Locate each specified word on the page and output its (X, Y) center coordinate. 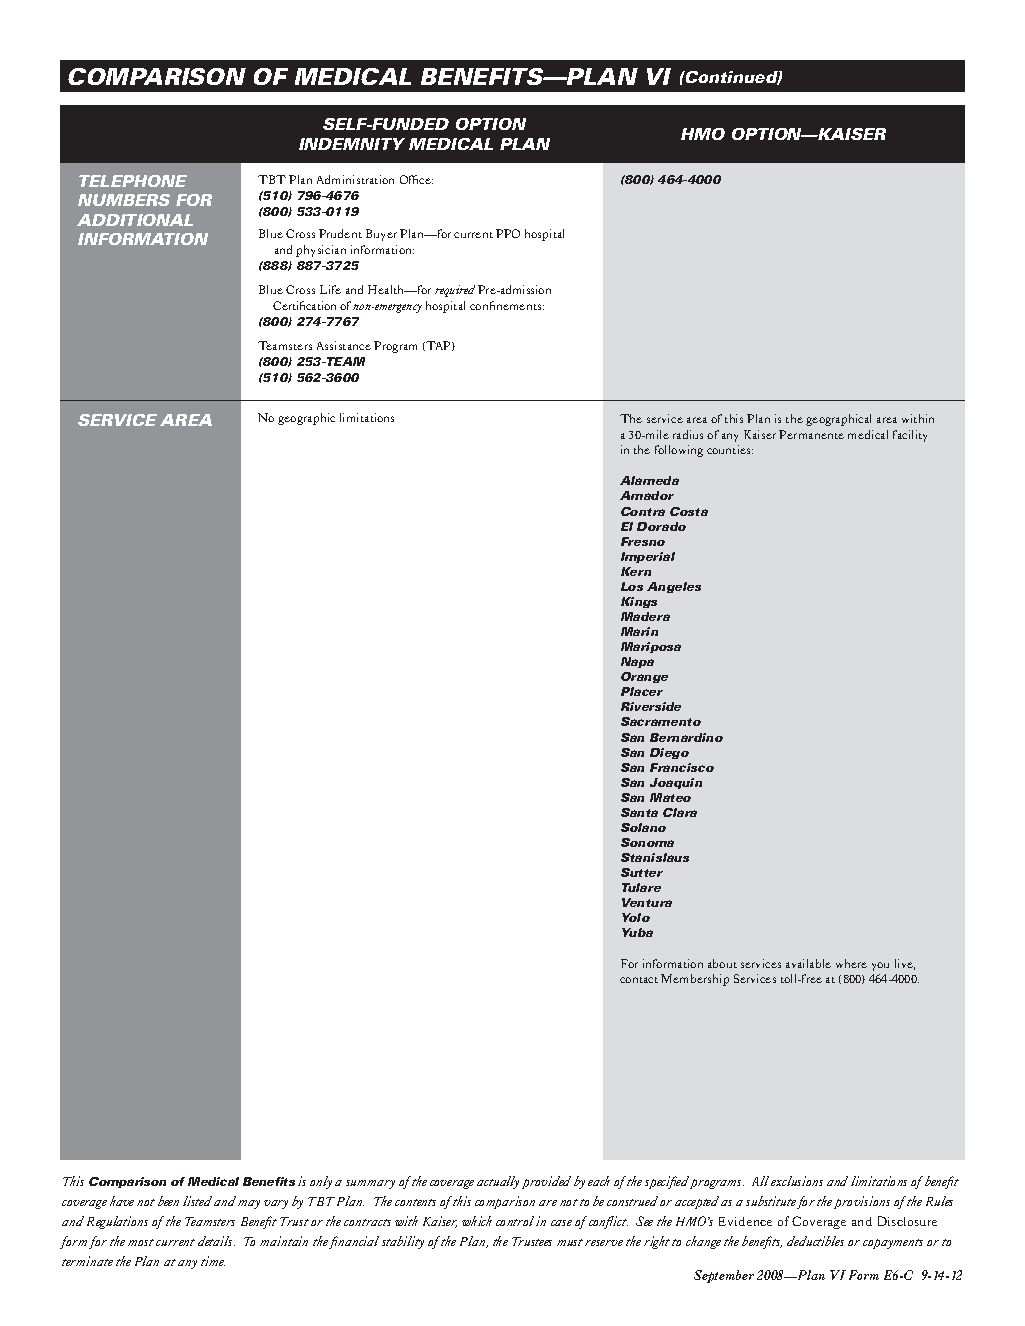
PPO (508, 233)
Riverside (651, 706)
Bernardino (686, 737)
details (216, 1241)
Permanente (811, 434)
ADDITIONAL (135, 220)
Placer (642, 691)
